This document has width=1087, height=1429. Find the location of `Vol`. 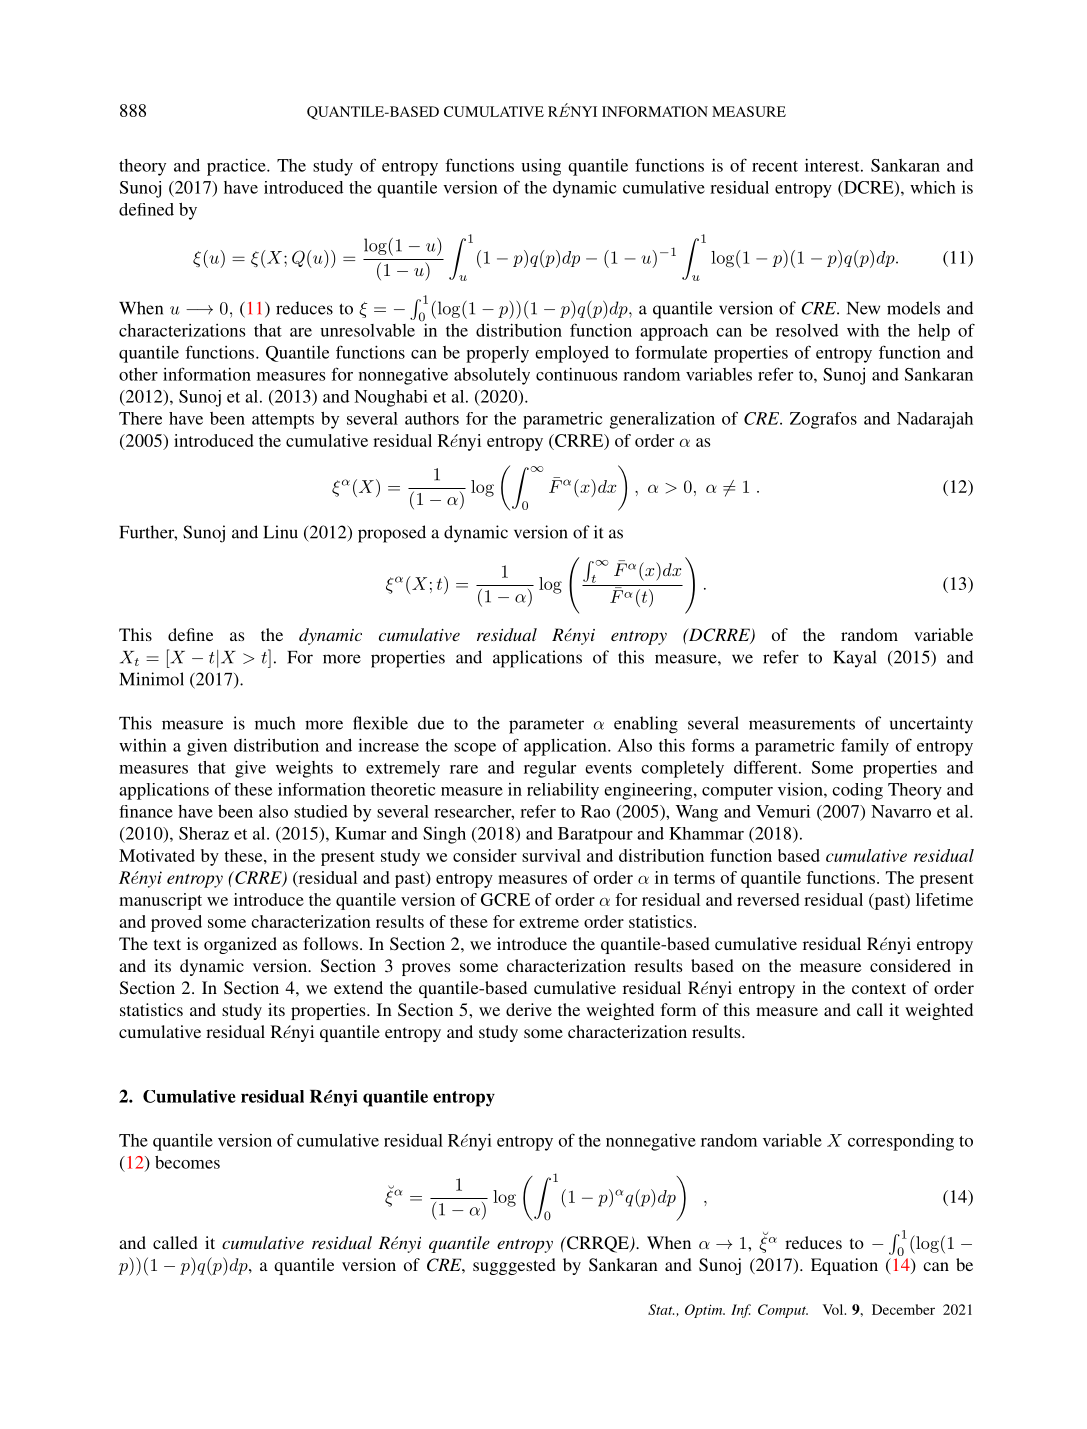

Vol is located at coordinates (834, 1309).
